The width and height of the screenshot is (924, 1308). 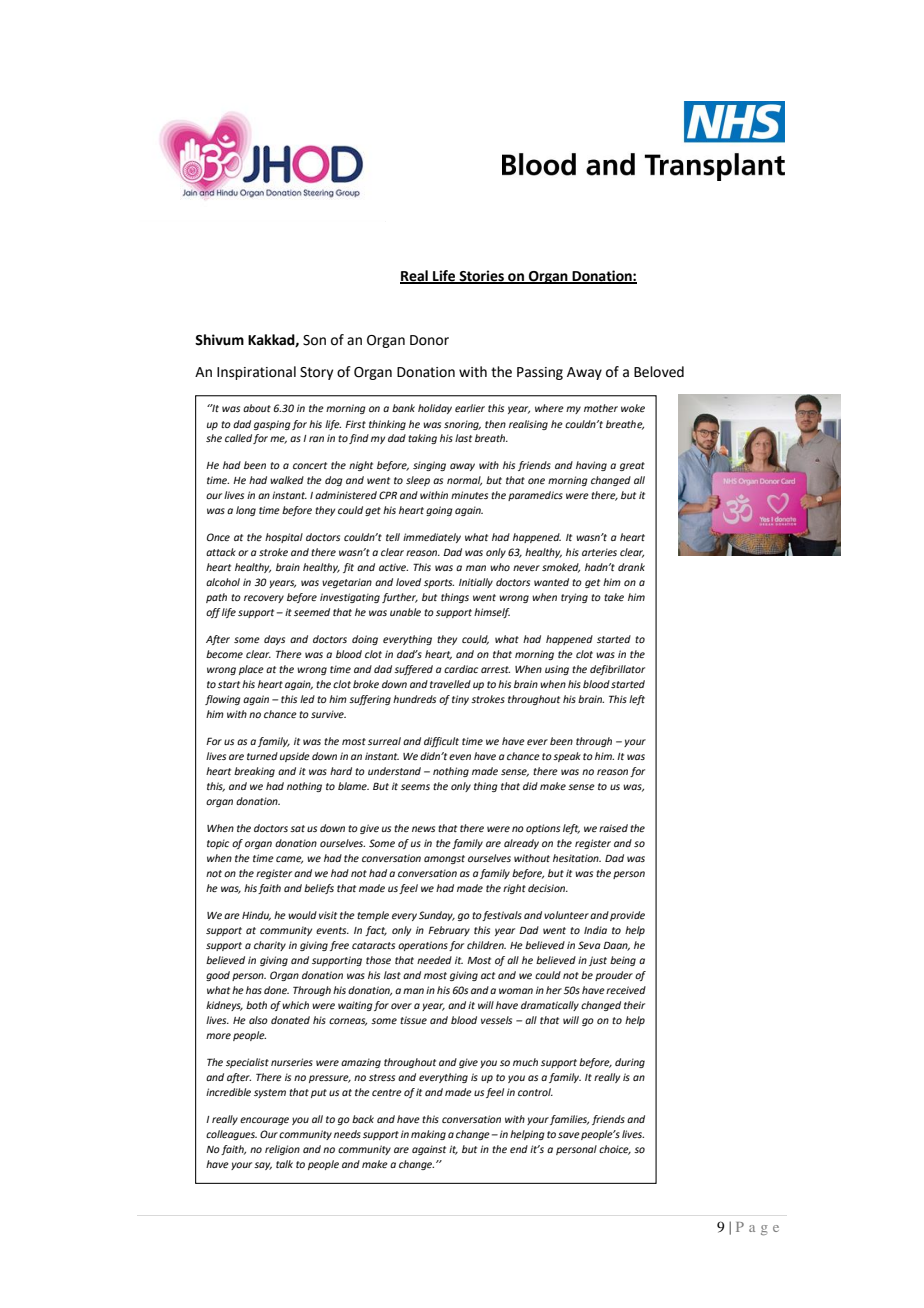 I want to click on save, so click(x=569, y=1135).
